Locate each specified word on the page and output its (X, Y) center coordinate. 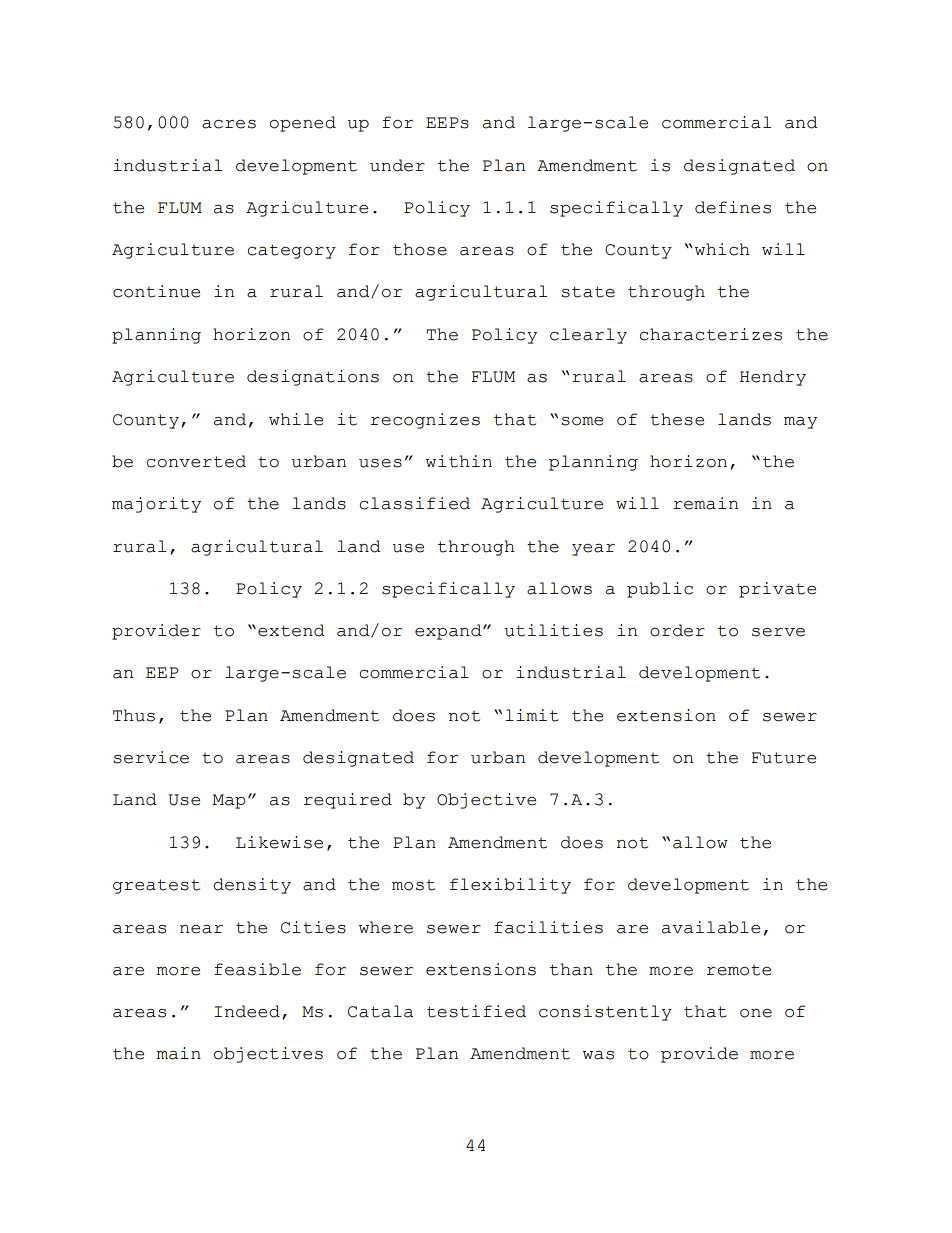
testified (476, 1011)
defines (733, 207)
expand (449, 632)
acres (229, 124)
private (777, 590)
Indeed (247, 1011)
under (397, 165)
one (756, 1013)
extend (291, 630)
